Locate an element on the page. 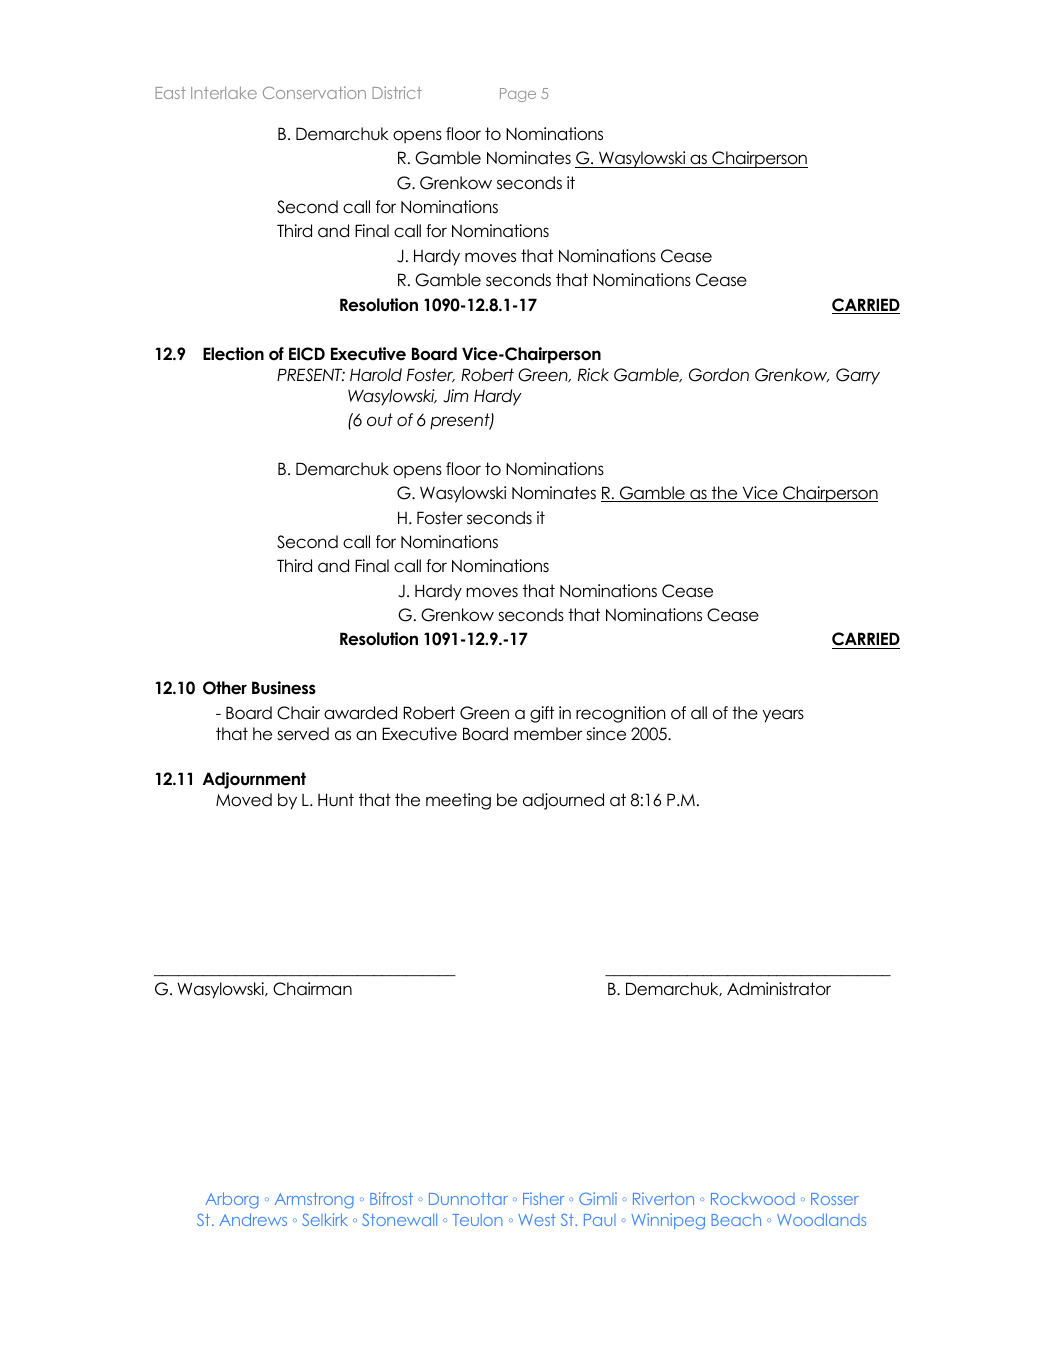 This document has height=1355, width=1047. Page is located at coordinates (518, 95).
